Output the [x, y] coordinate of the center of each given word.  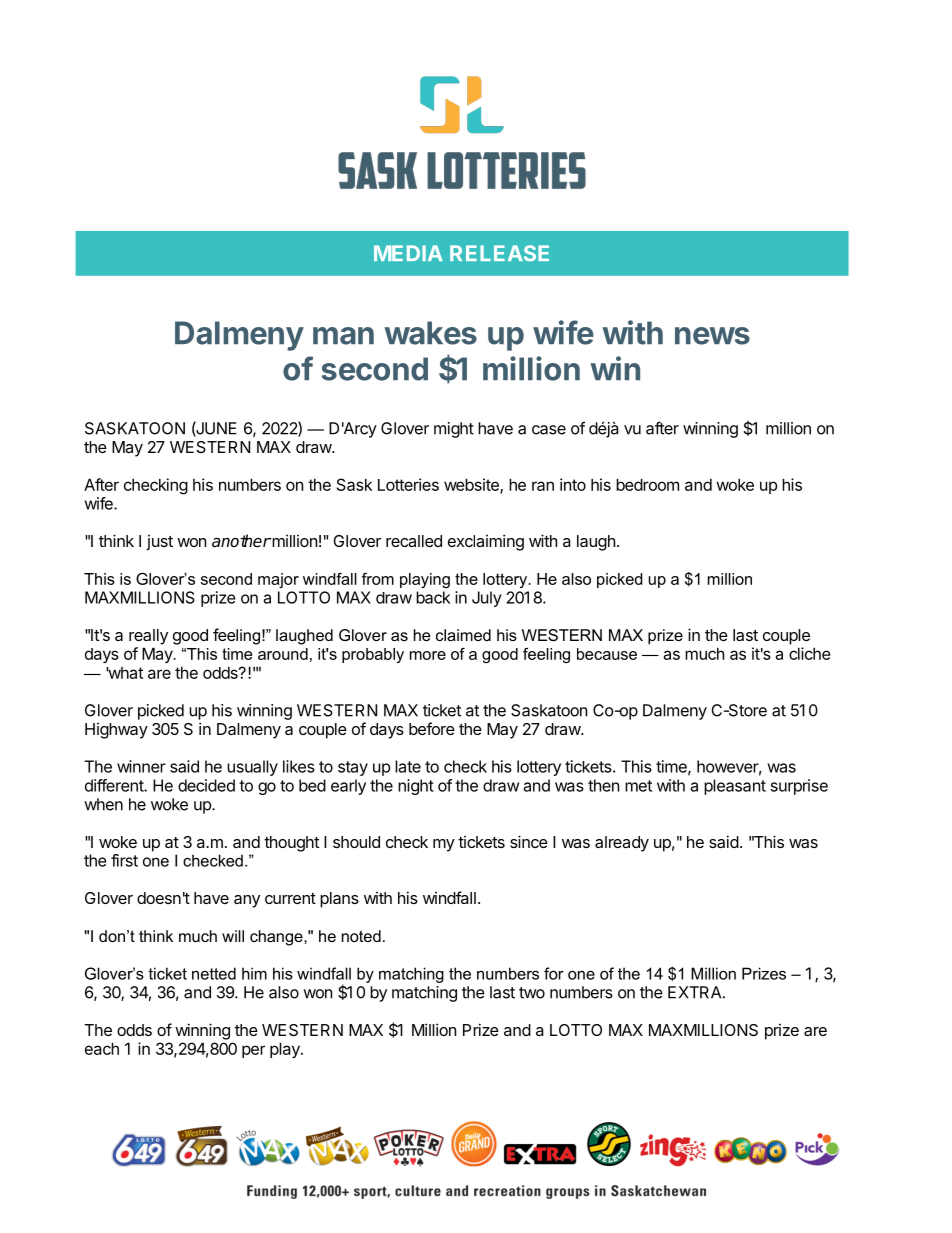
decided [206, 785]
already [622, 844]
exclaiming [486, 542]
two [532, 993]
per [253, 1051]
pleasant [735, 787]
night [416, 787]
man [343, 336]
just [159, 543]
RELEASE [499, 253]
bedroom [647, 484]
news [712, 336]
